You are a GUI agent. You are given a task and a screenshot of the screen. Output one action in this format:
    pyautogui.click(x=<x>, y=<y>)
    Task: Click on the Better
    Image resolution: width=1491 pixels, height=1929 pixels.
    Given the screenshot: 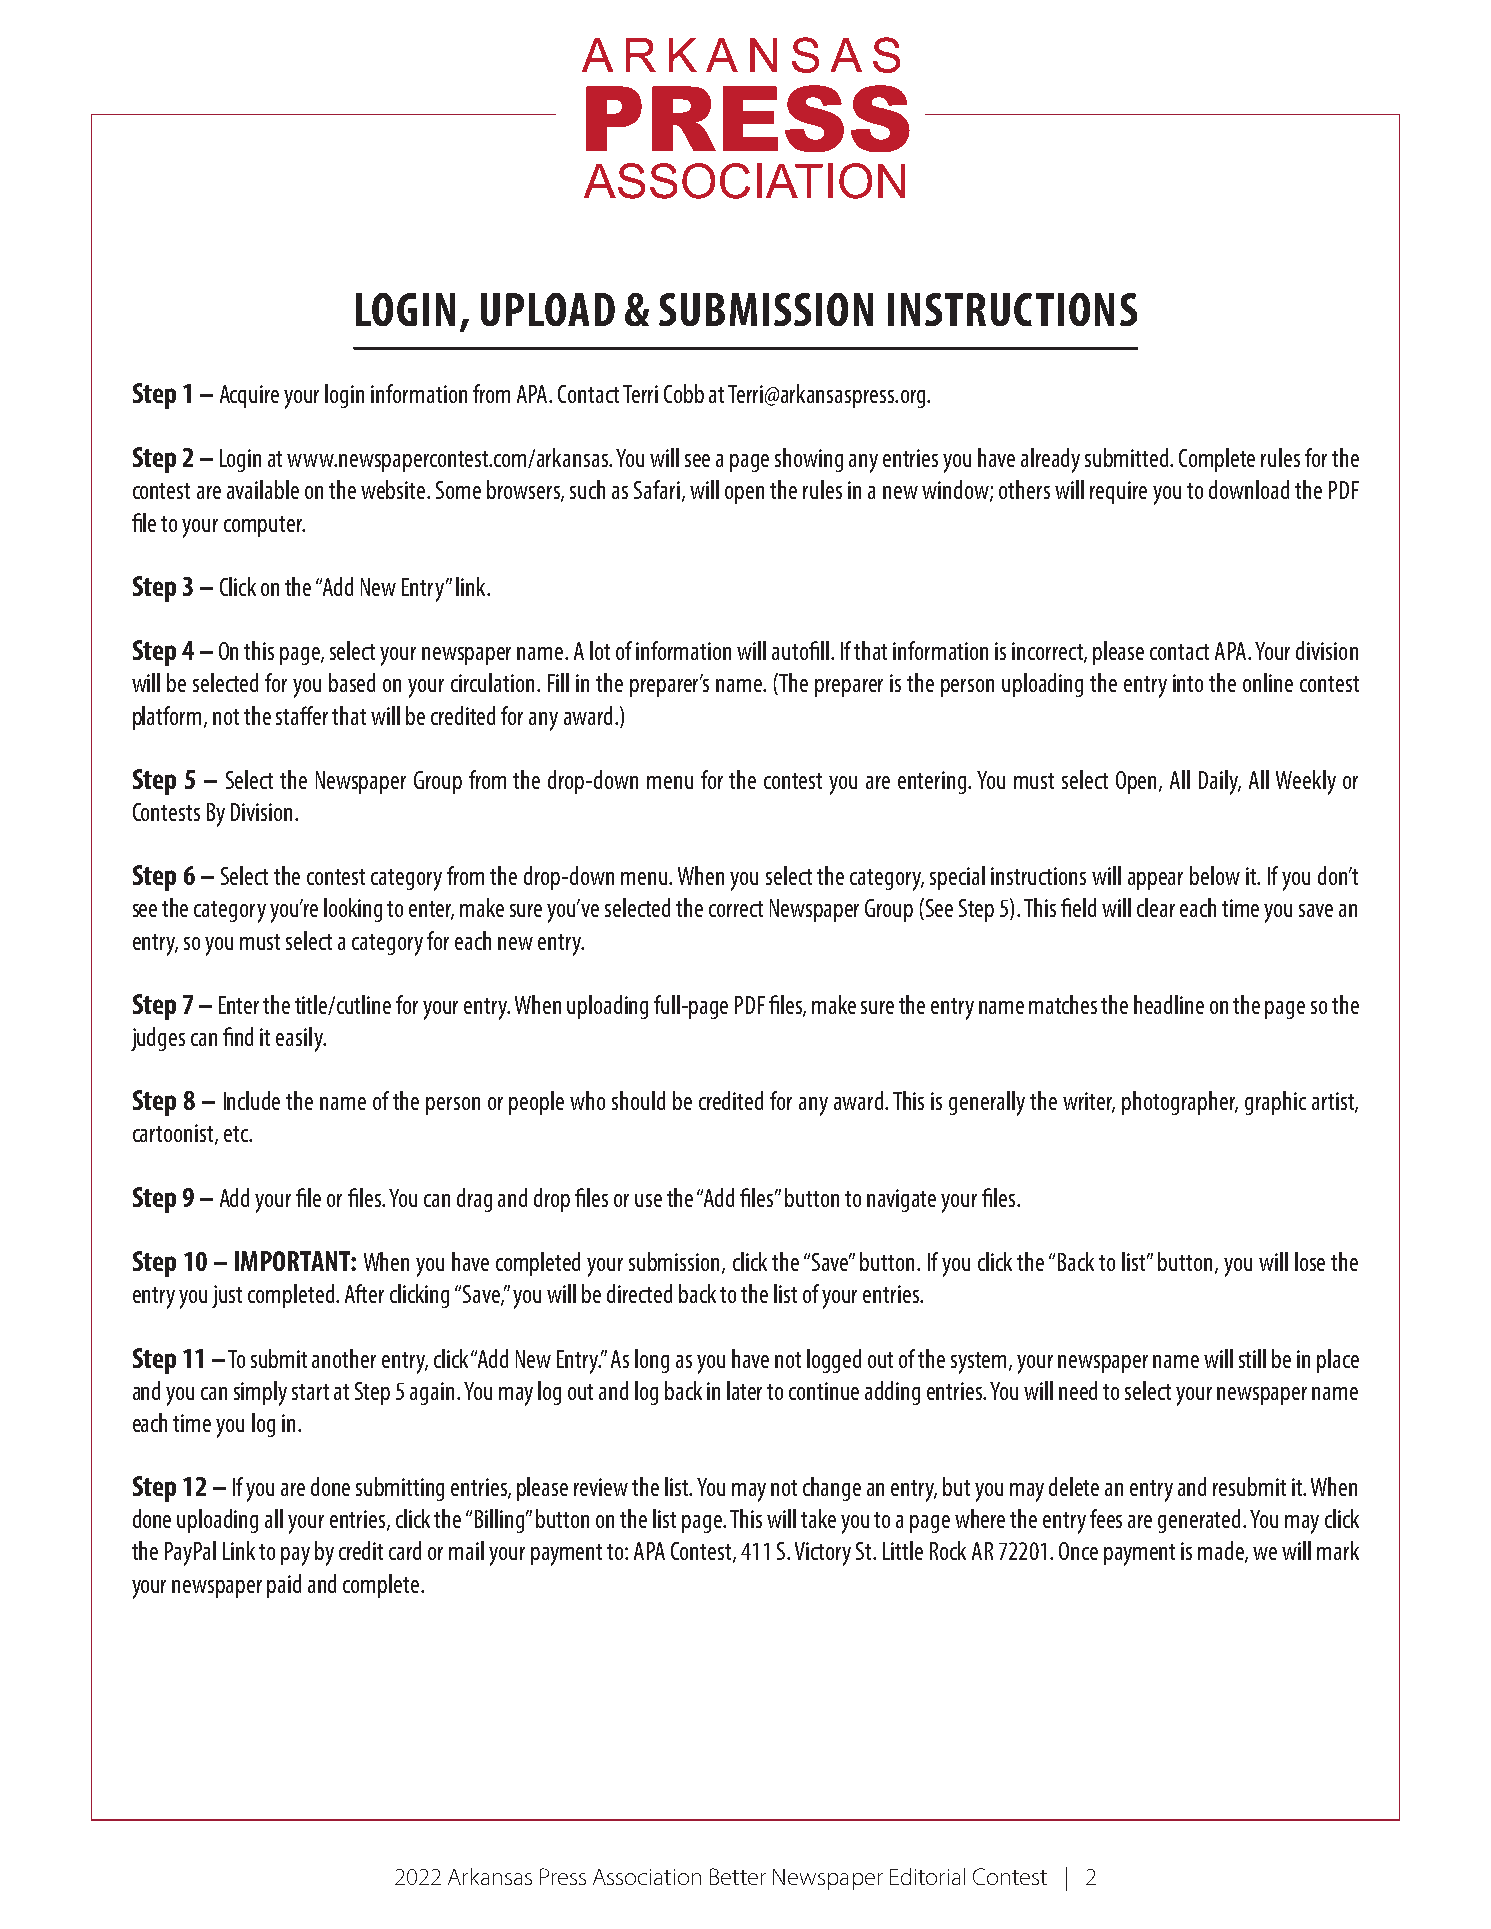 What is the action you would take?
    pyautogui.click(x=738, y=1876)
